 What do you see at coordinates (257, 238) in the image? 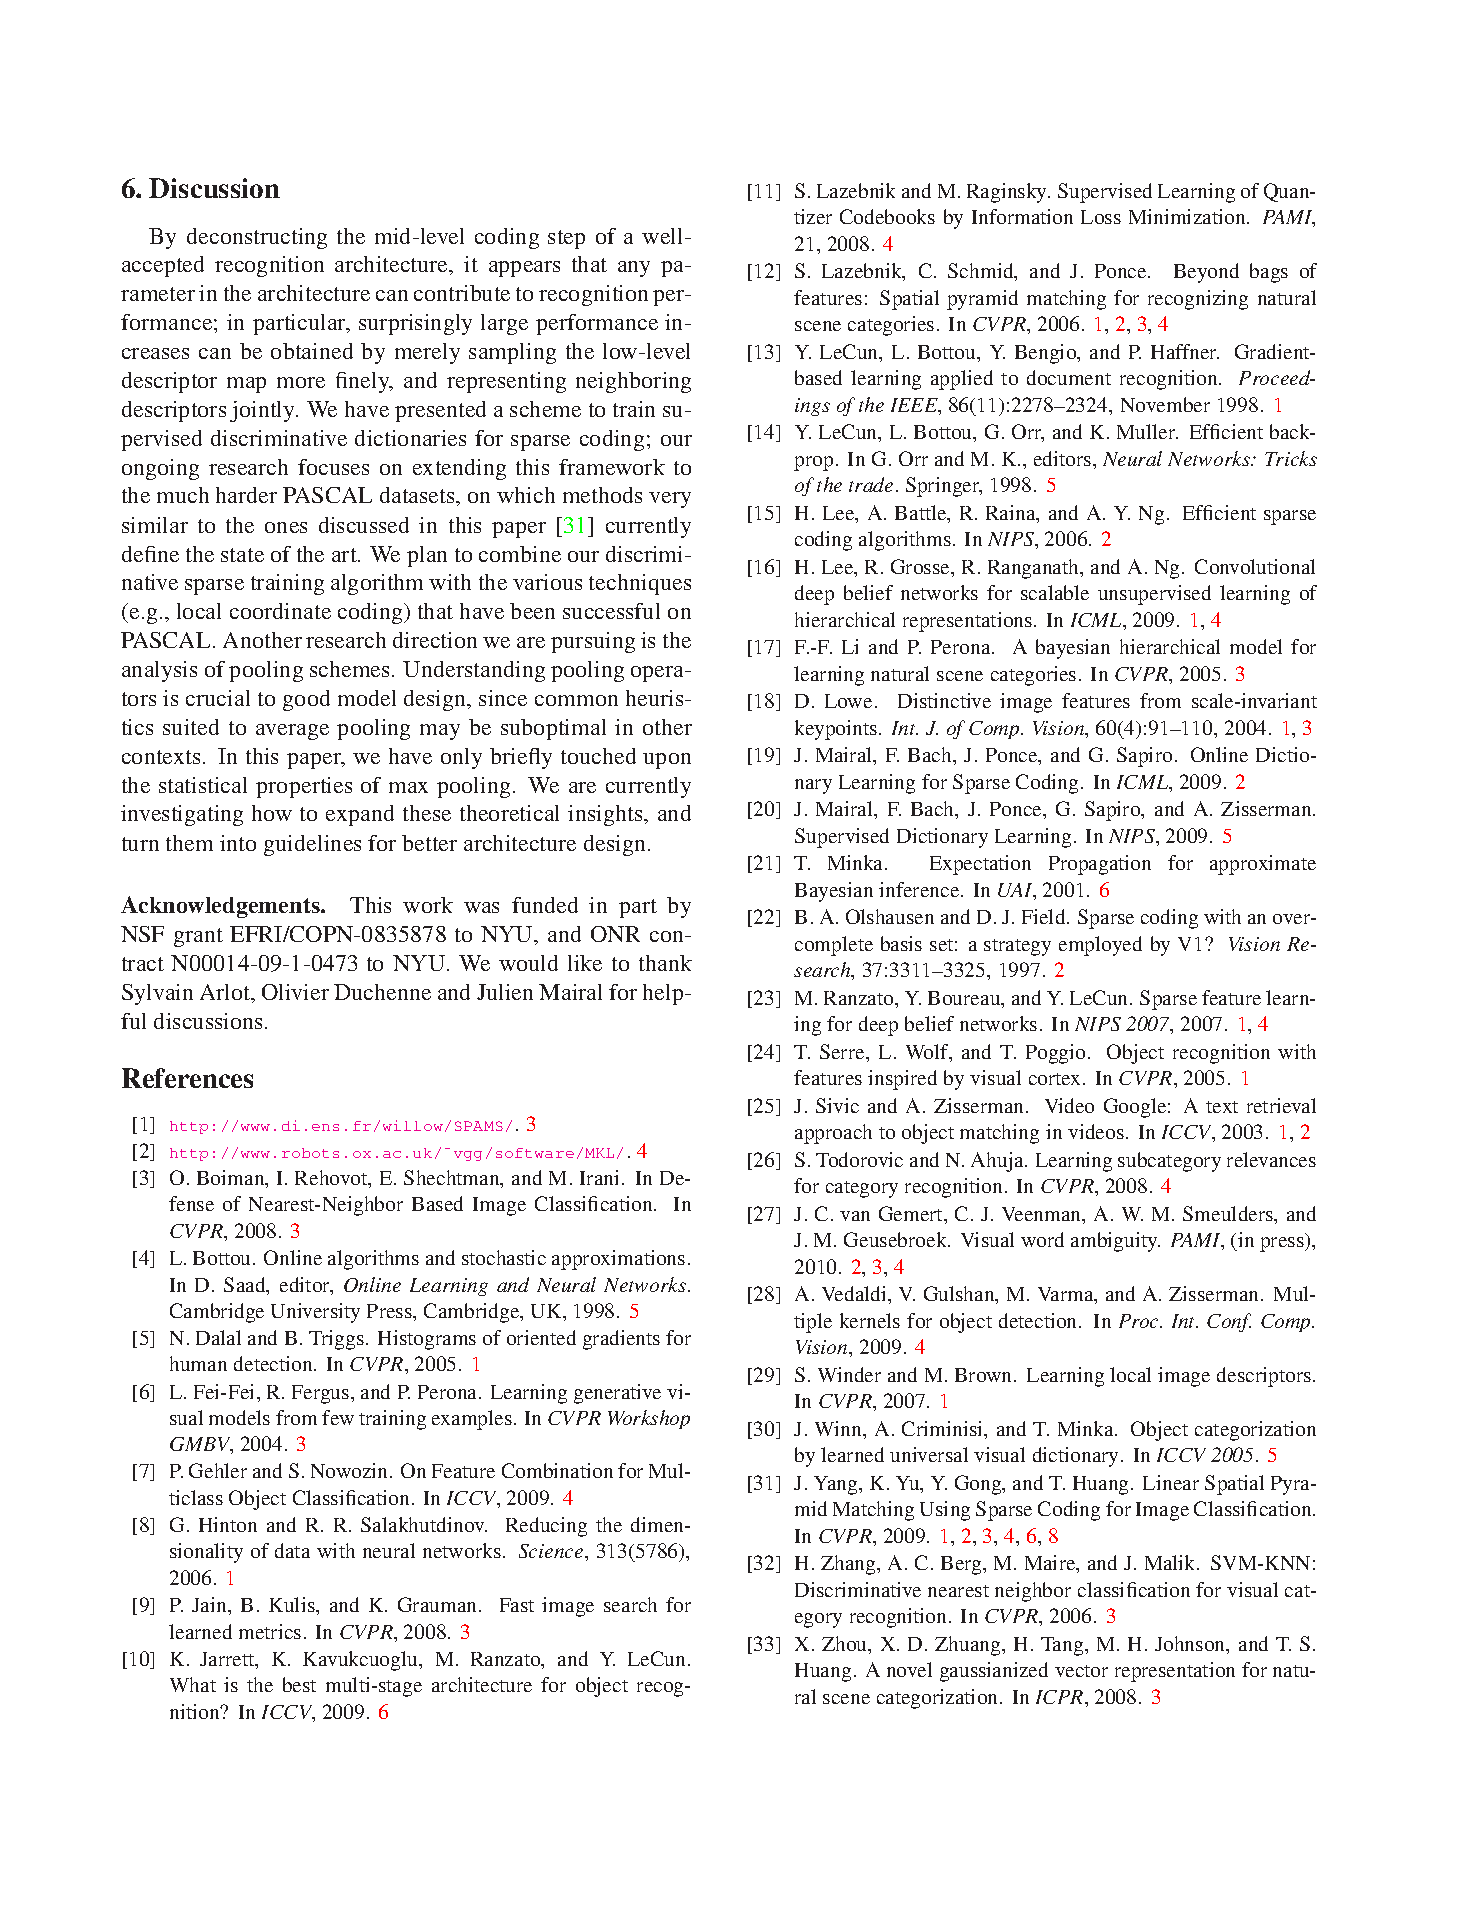
I see `deconstructing` at bounding box center [257, 238].
